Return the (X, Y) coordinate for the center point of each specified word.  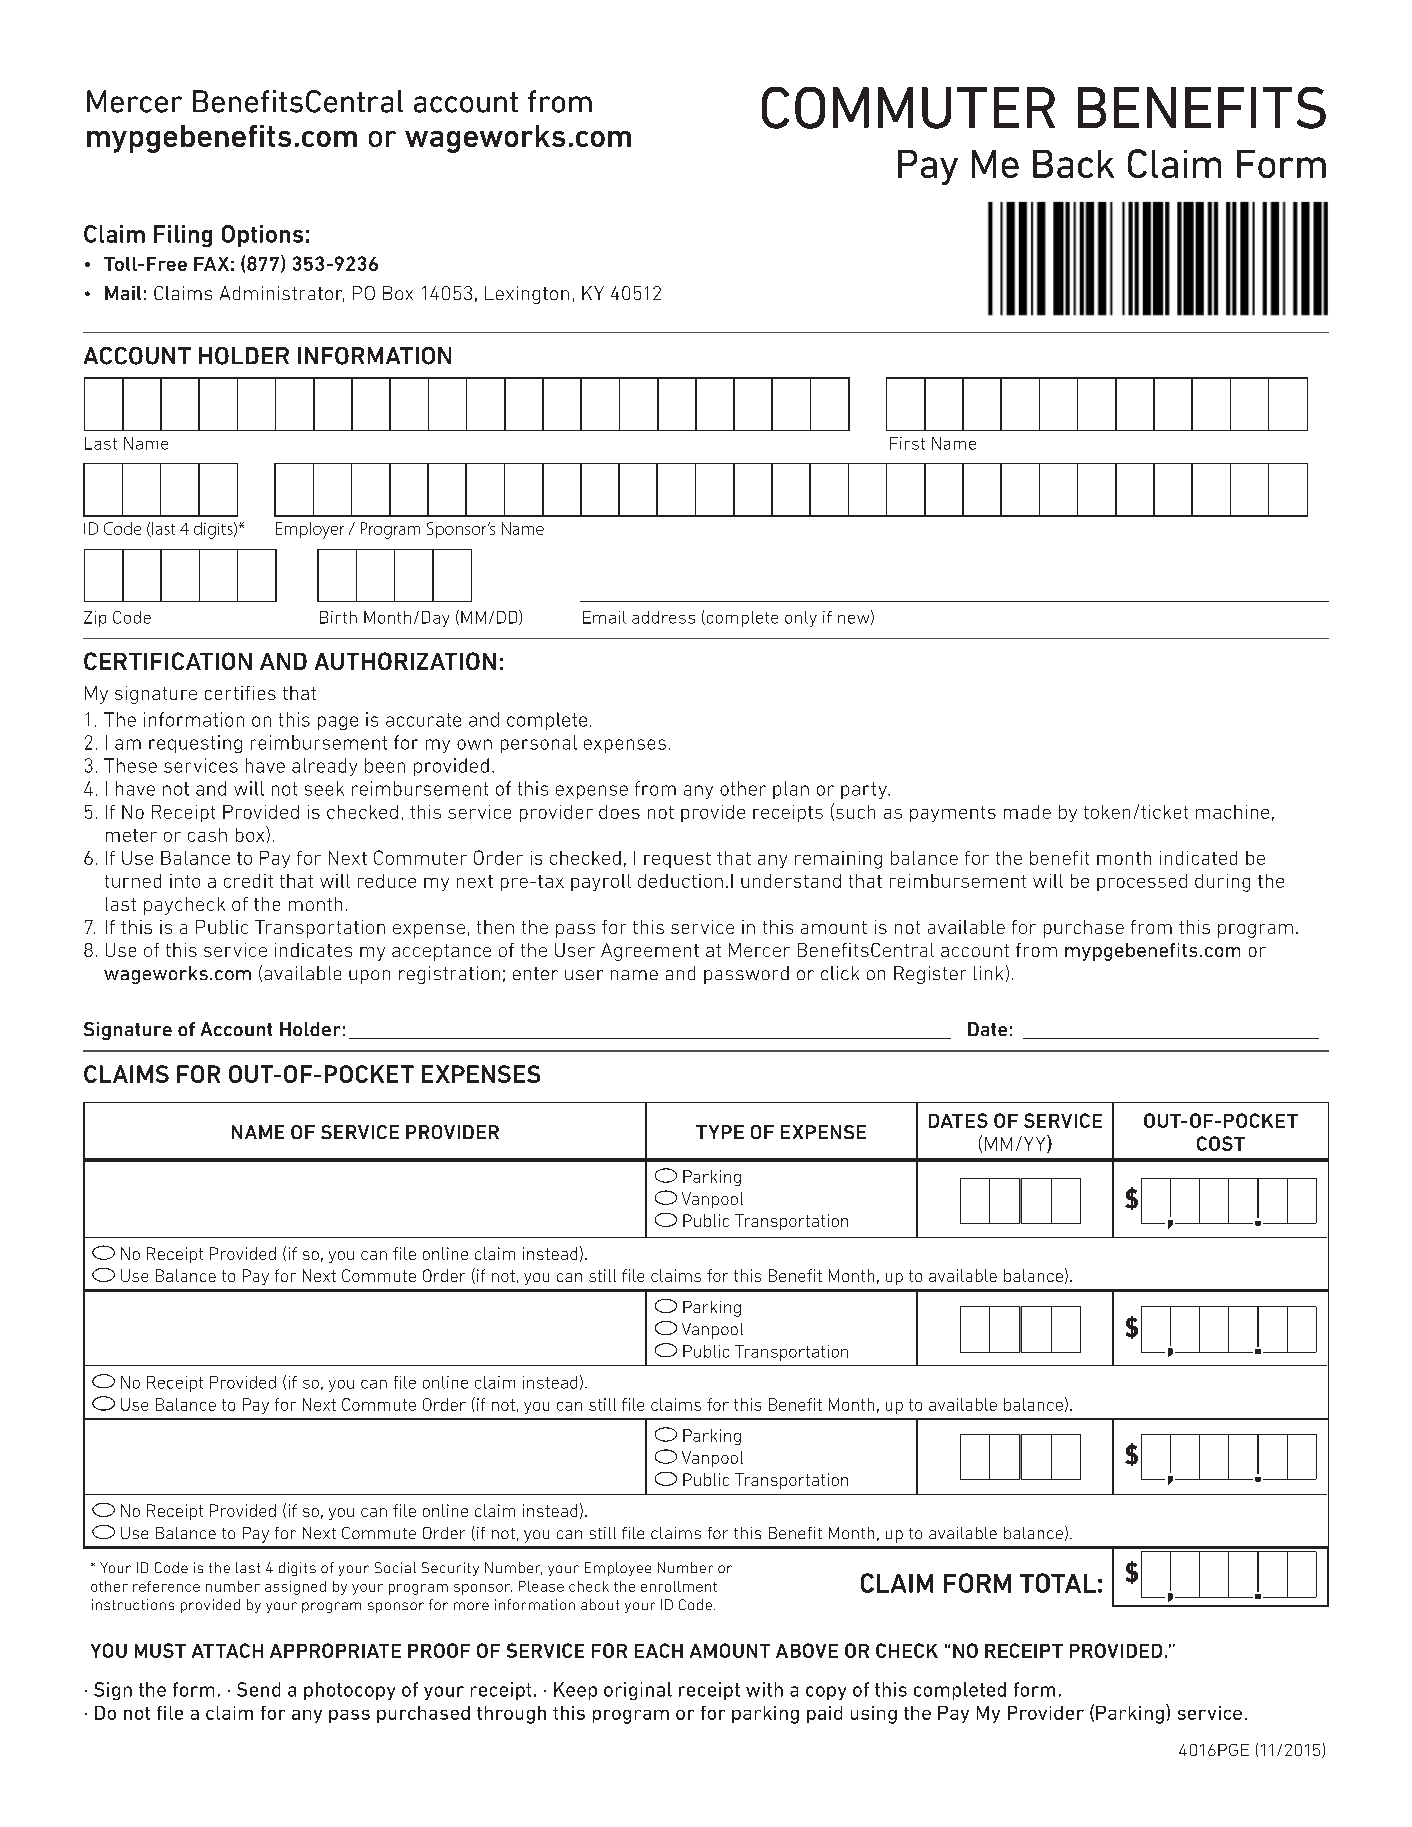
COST (1221, 1143)
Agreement (650, 952)
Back (1073, 164)
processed (1142, 882)
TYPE (720, 1132)
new (855, 620)
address (663, 617)
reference (166, 1586)
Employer (310, 530)
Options (262, 236)
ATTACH (227, 1650)
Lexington (527, 295)
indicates (313, 950)
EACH (659, 1650)
